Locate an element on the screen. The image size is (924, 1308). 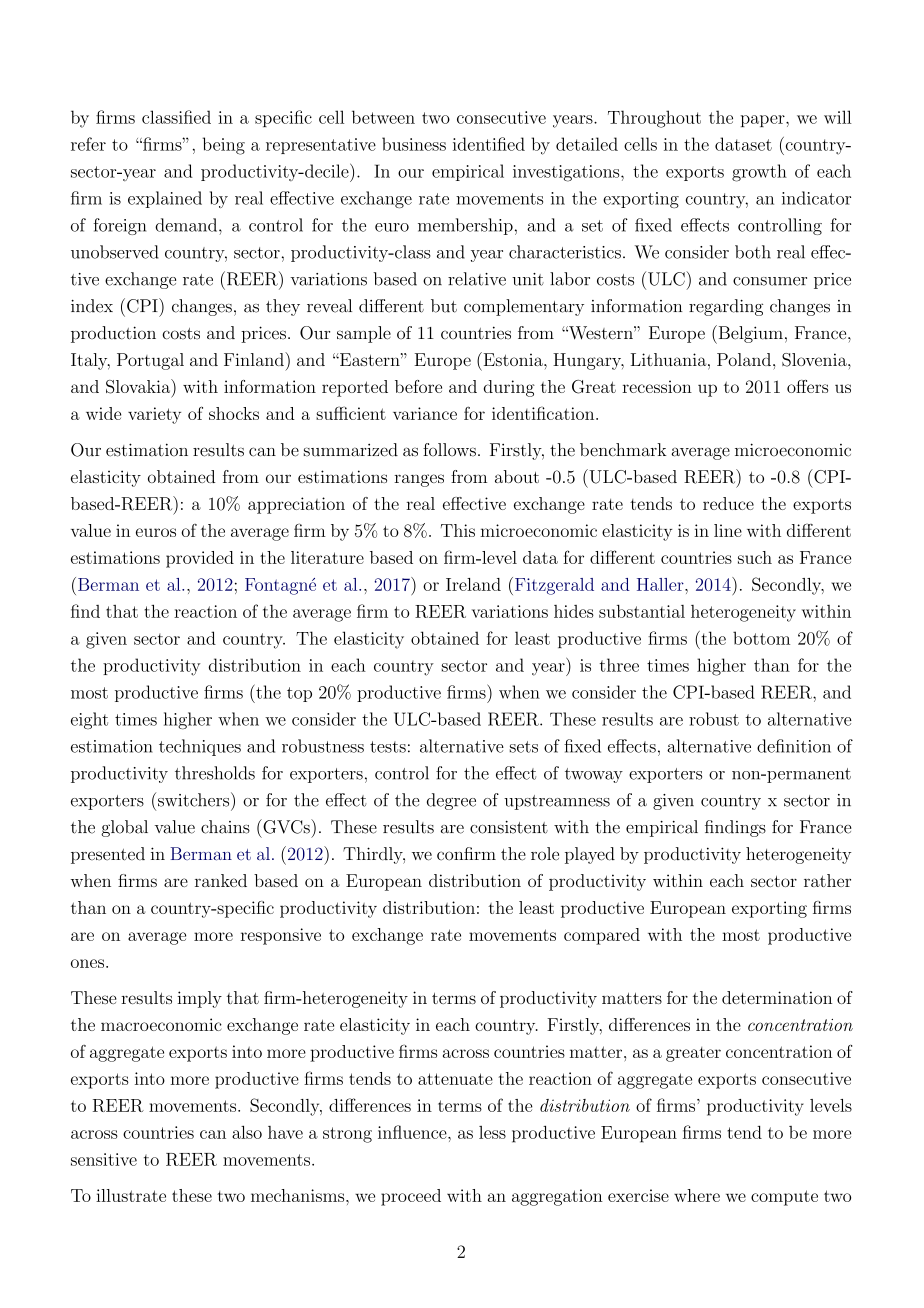
identified is located at coordinates (489, 144).
